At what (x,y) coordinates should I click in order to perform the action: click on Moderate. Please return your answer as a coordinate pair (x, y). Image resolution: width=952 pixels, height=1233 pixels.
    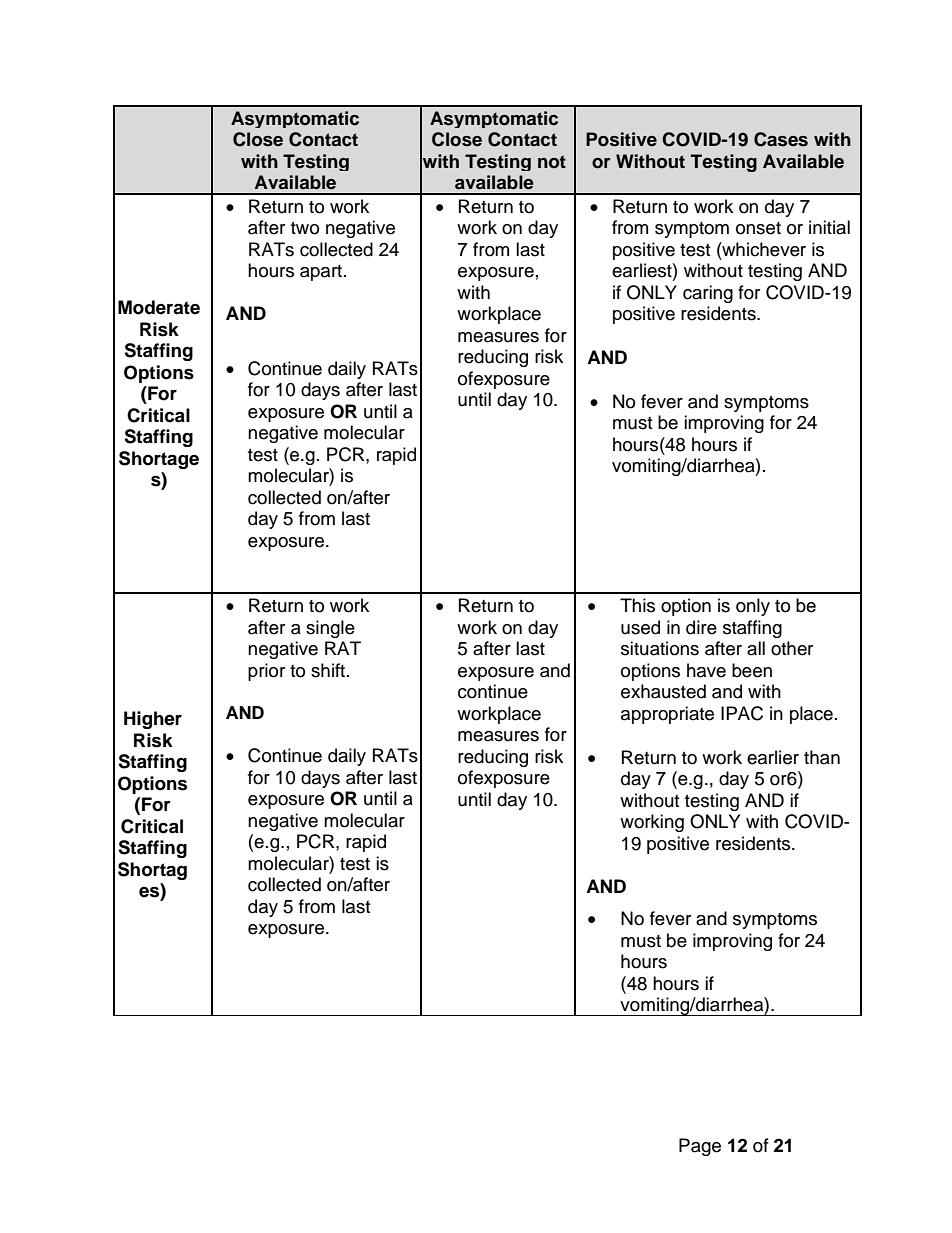
    Looking at the image, I should click on (159, 307).
